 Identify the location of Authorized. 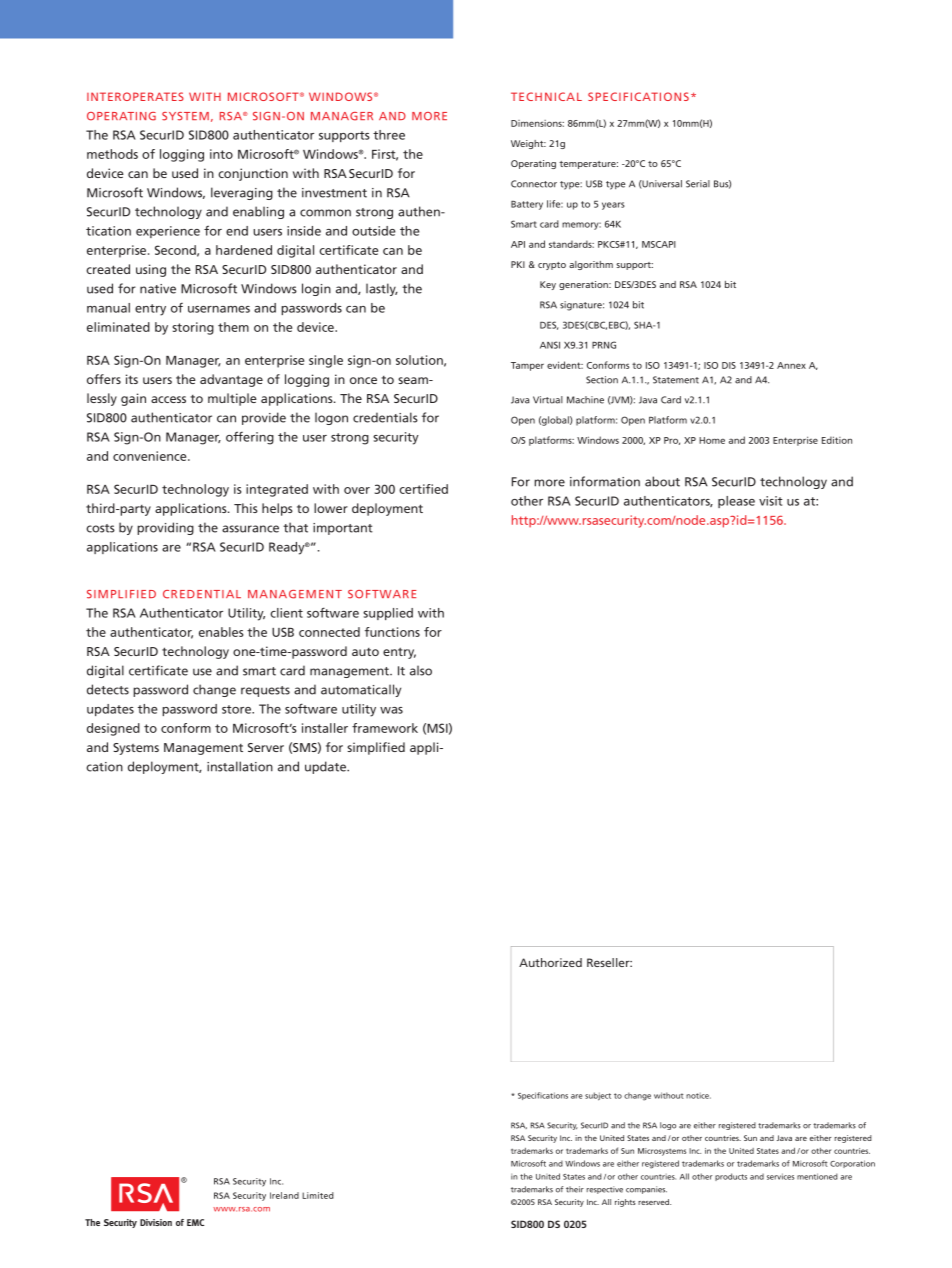
(550, 962).
